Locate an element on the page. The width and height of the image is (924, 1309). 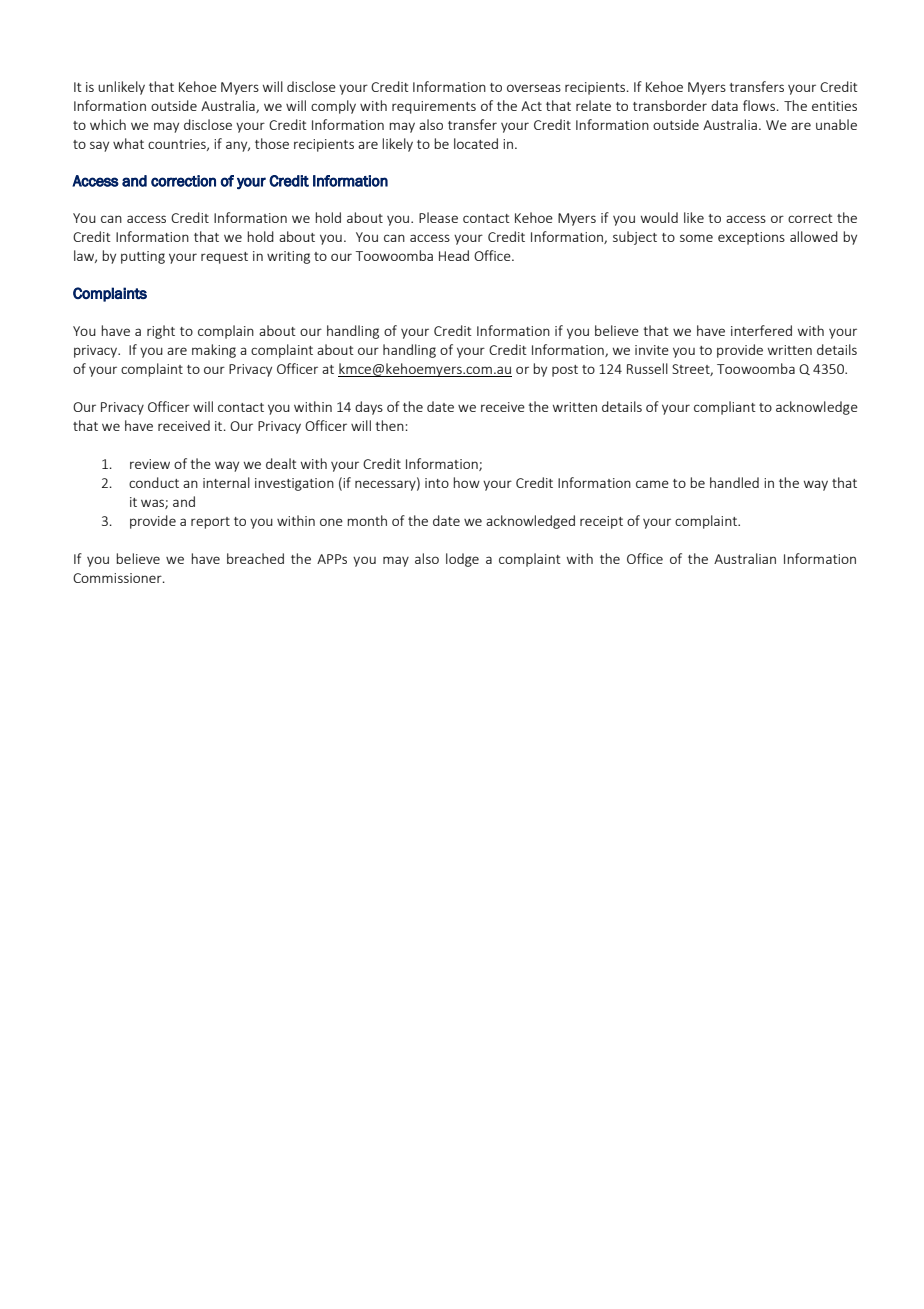
breached is located at coordinates (255, 558).
